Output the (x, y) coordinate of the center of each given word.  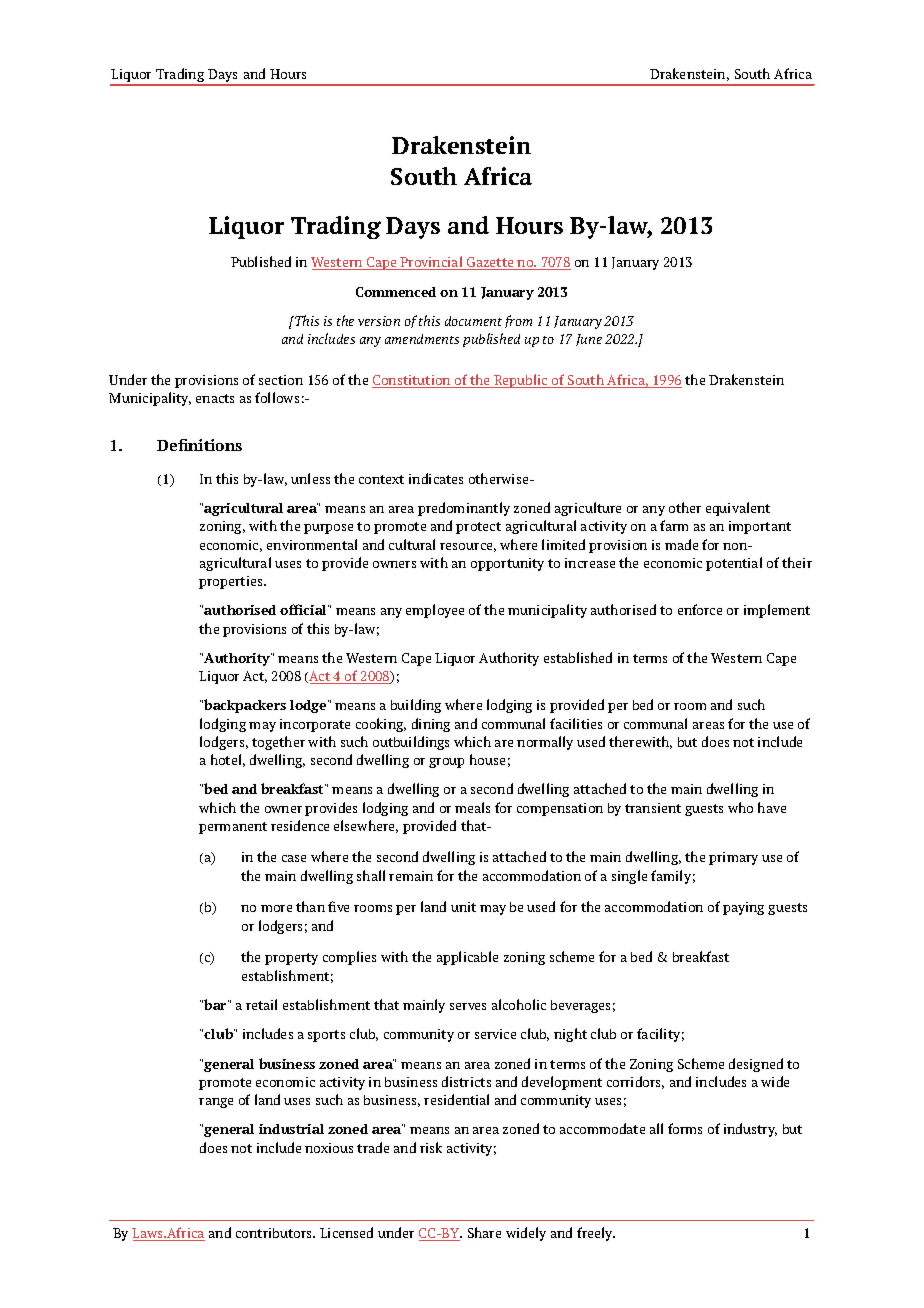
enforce (700, 609)
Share (484, 1232)
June (589, 340)
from (518, 321)
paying (743, 908)
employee (435, 611)
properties (232, 582)
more (276, 908)
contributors (275, 1233)
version (379, 321)
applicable (467, 958)
